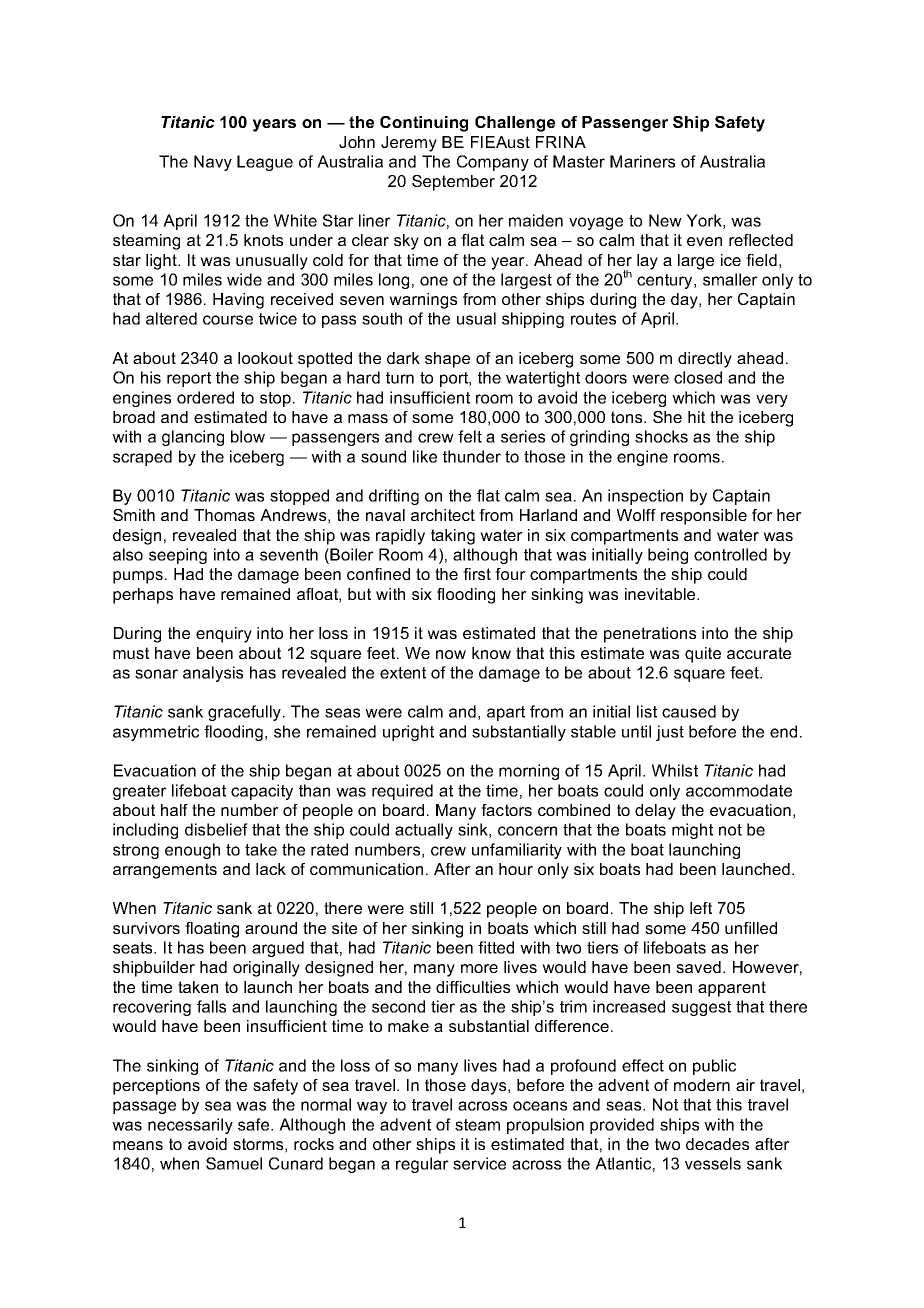 Image resolution: width=924 pixels, height=1308 pixels. Describe the element at coordinates (224, 515) in the screenshot. I see `Thomas` at that location.
